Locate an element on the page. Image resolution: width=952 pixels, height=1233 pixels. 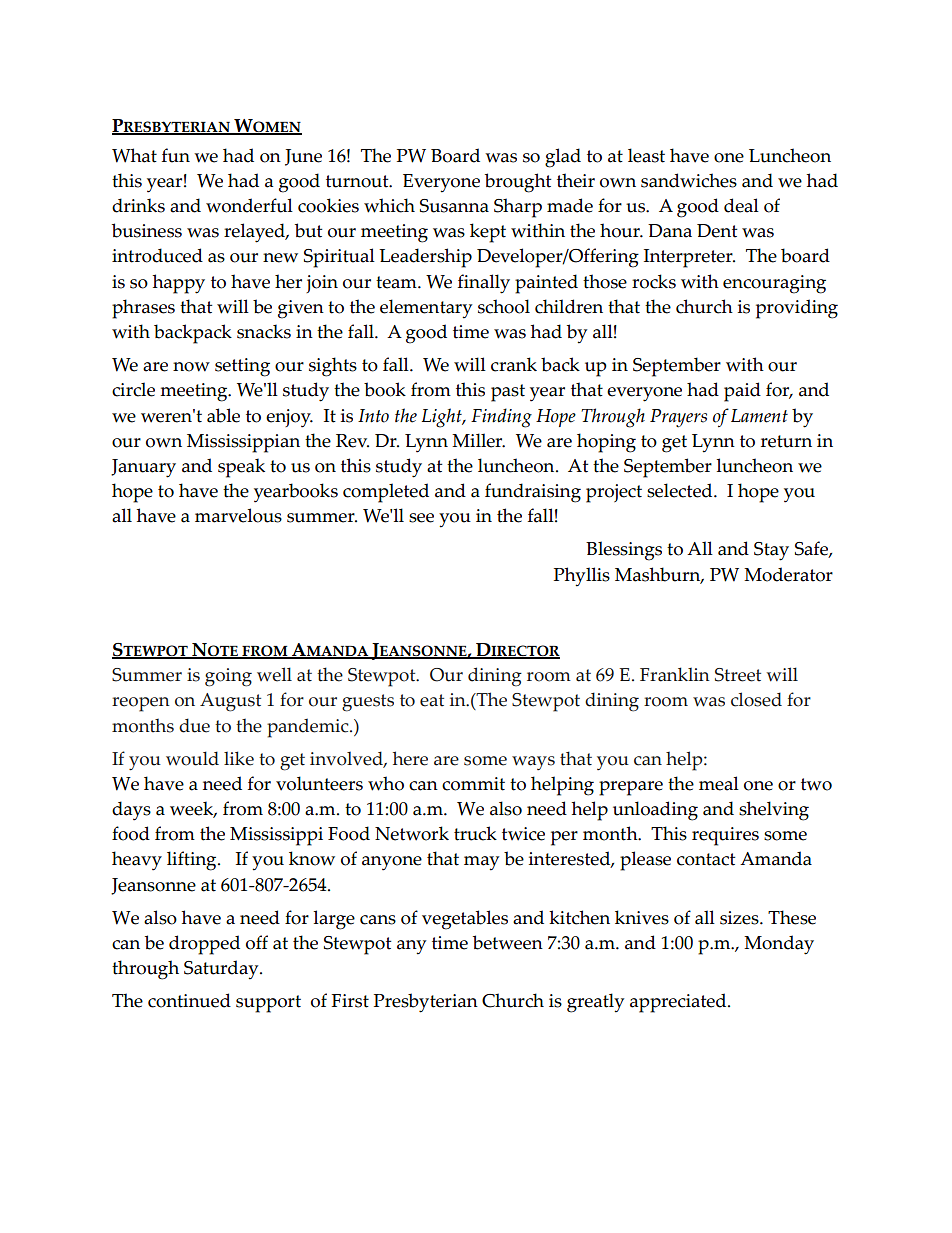
Prayers is located at coordinates (678, 418).
